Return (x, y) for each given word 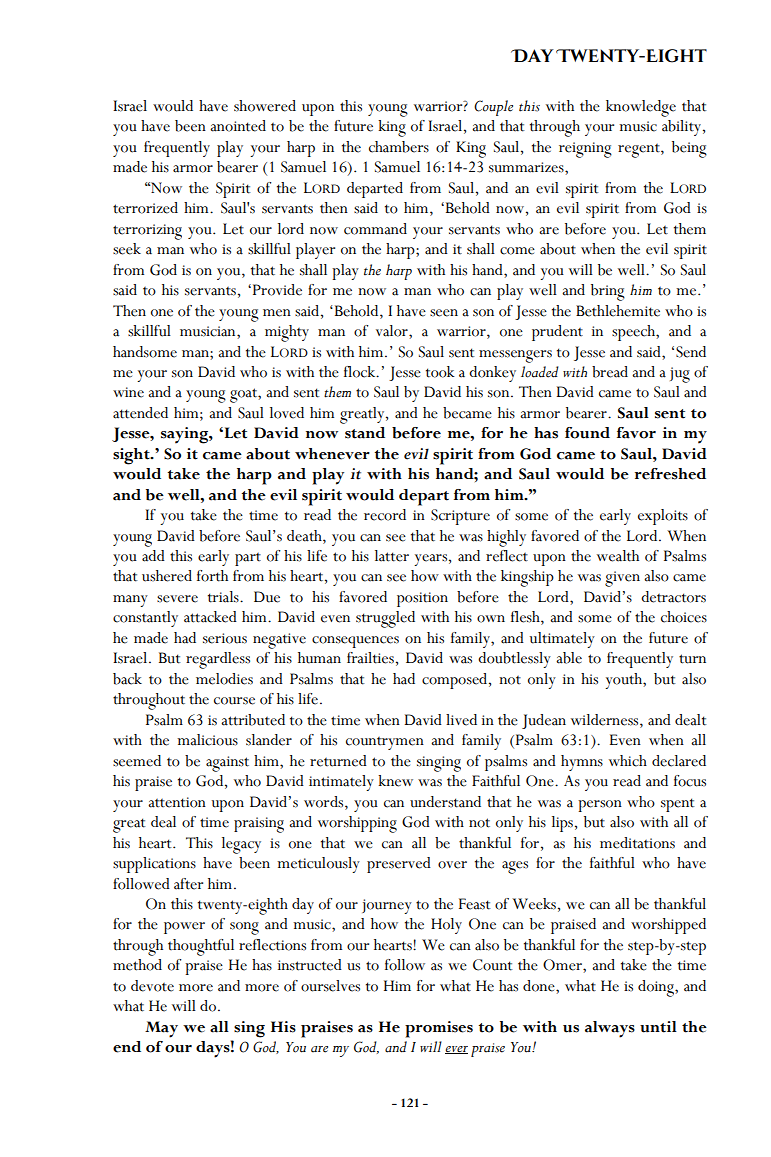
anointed (238, 126)
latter (392, 556)
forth (212, 576)
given (622, 579)
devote (152, 986)
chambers (399, 147)
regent (640, 150)
